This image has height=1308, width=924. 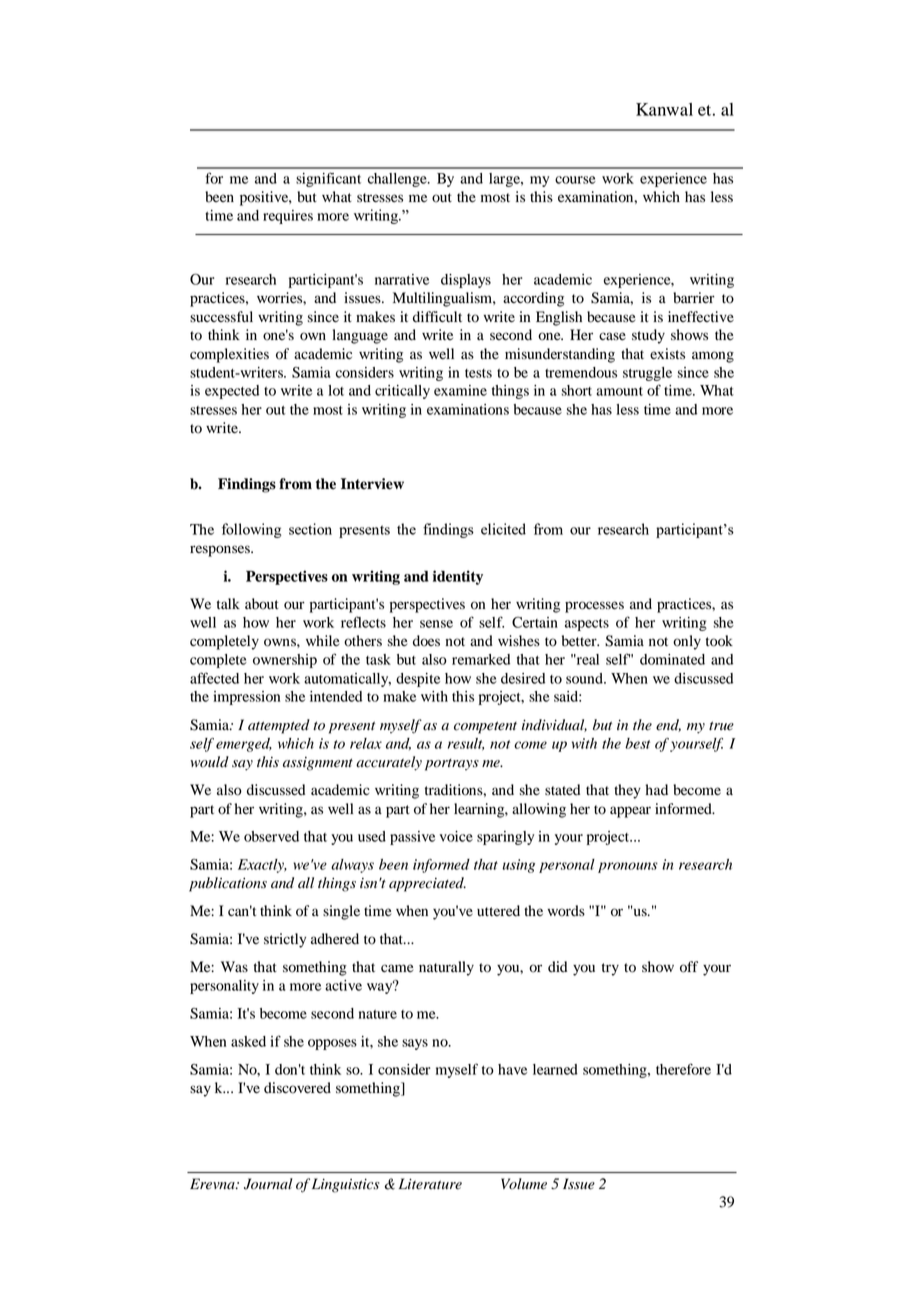 What do you see at coordinates (498, 911) in the image?
I see `uttered` at bounding box center [498, 911].
